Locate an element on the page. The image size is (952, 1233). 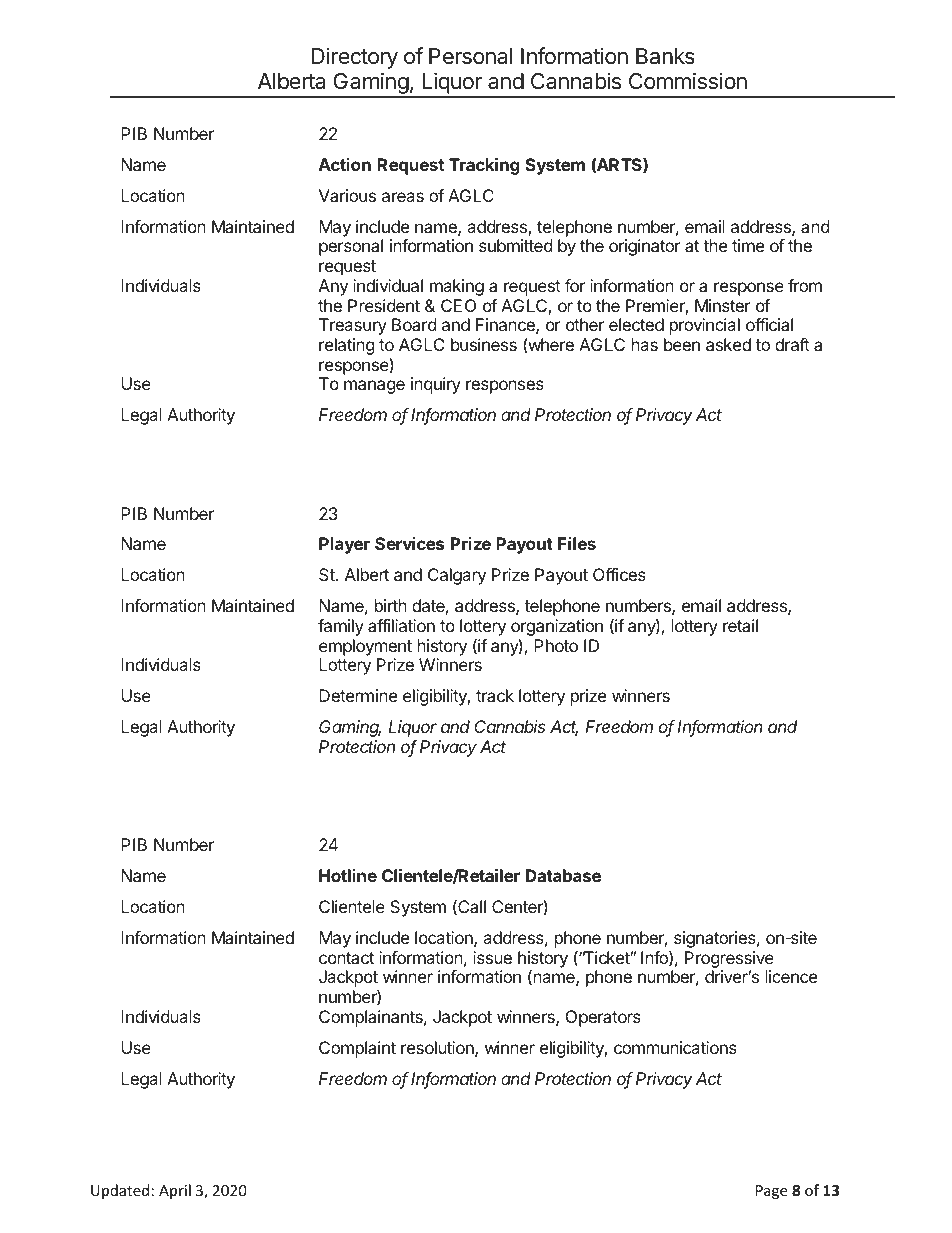
Commission is located at coordinates (688, 81).
